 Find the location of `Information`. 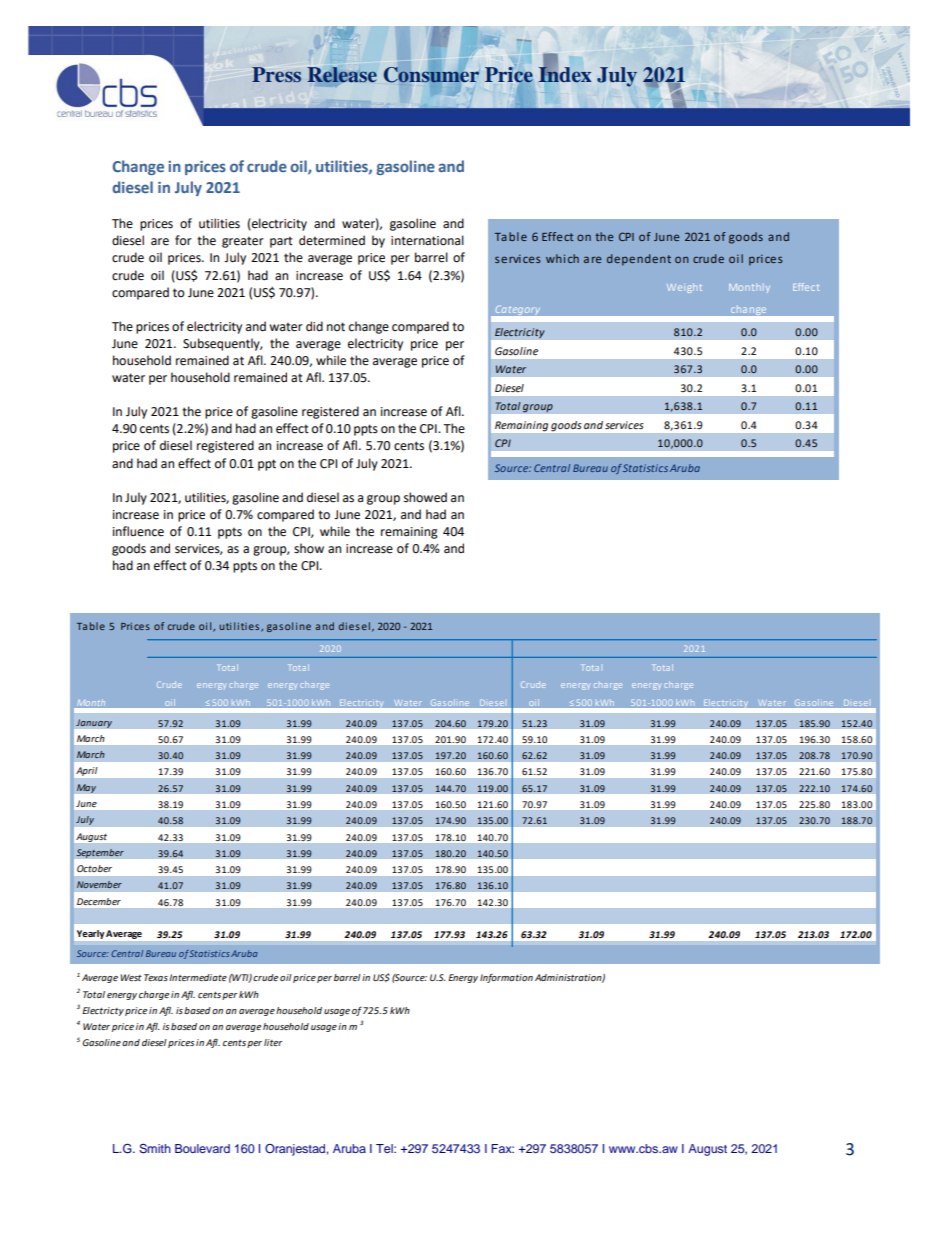

Information is located at coordinates (506, 978).
